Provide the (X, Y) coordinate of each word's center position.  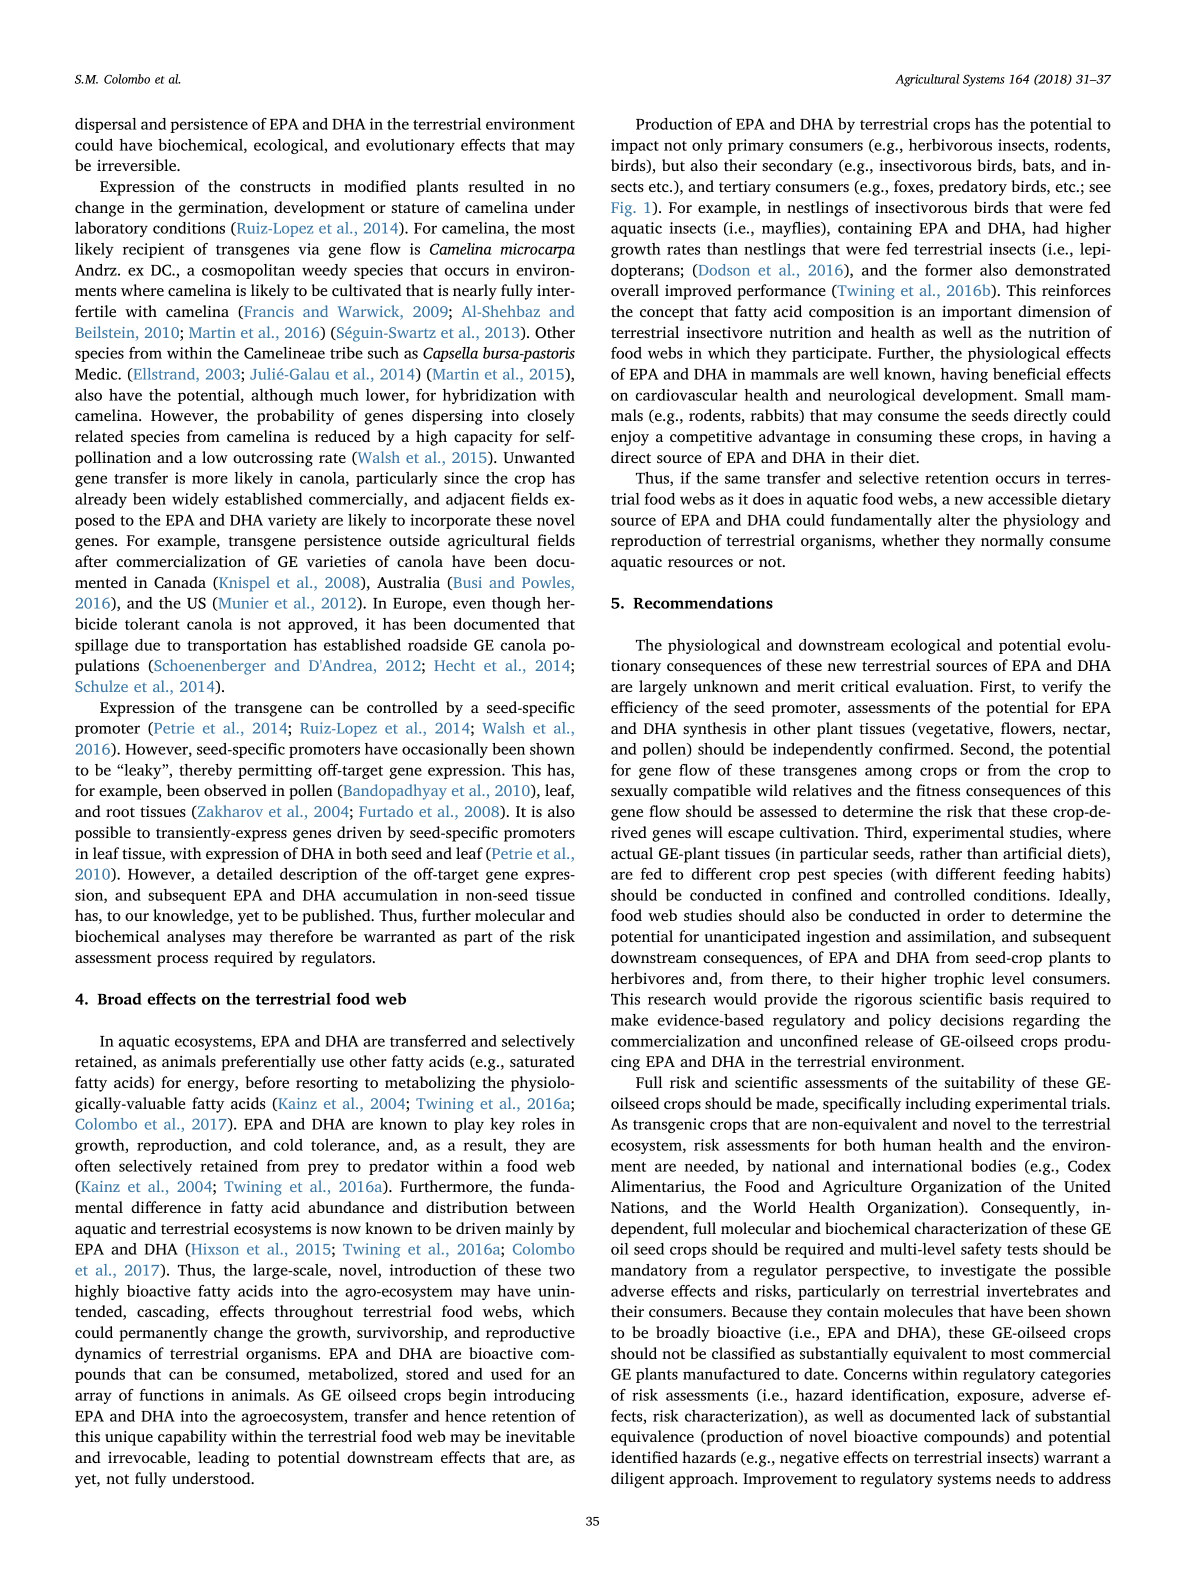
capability (192, 1438)
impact (635, 146)
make (629, 1020)
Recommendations (703, 602)
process (182, 961)
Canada (180, 582)
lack (996, 1416)
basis (1006, 999)
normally (1012, 542)
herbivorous (950, 145)
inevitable (540, 1436)
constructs (275, 187)
